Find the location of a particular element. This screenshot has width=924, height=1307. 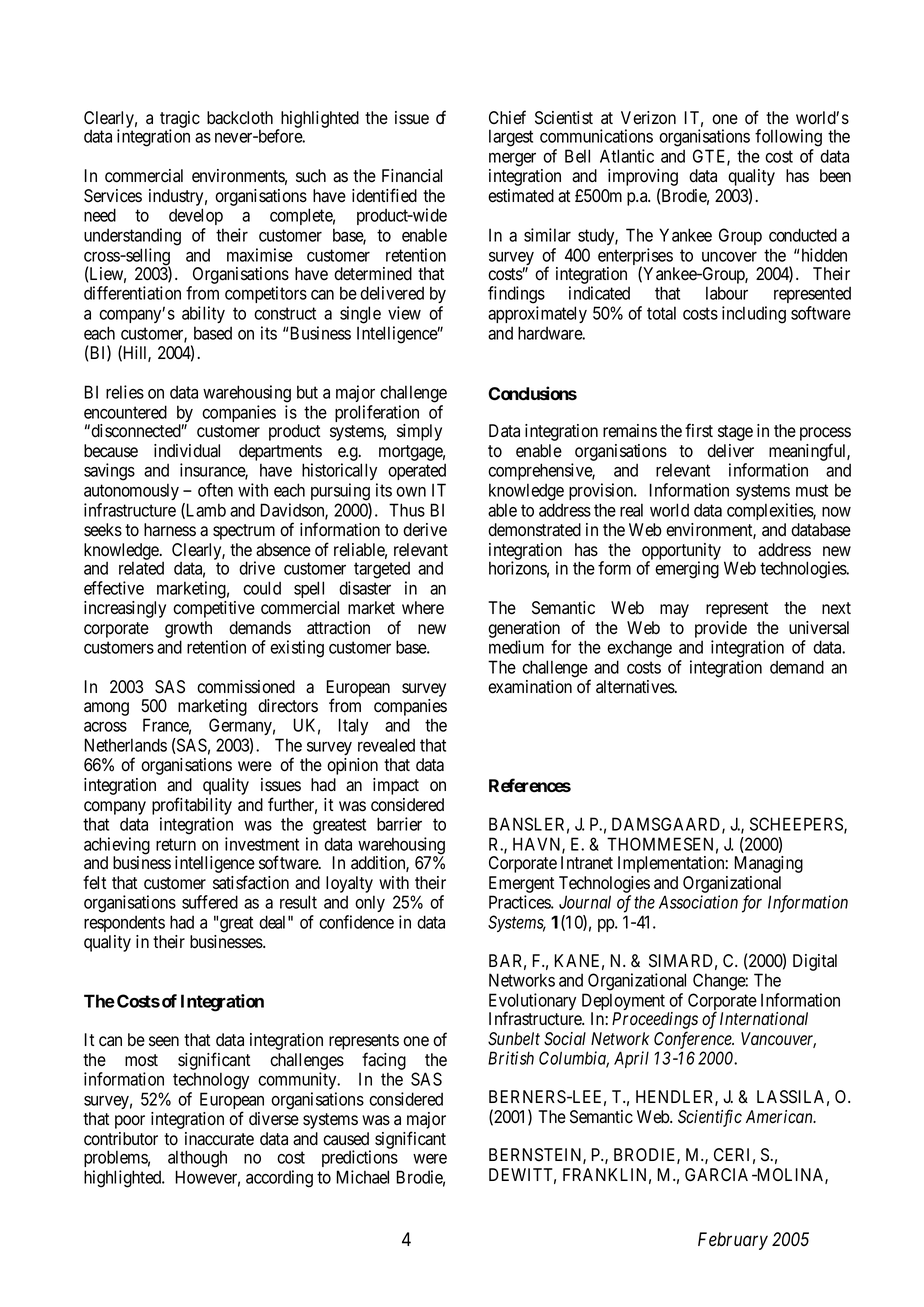

tragic is located at coordinates (180, 120).
